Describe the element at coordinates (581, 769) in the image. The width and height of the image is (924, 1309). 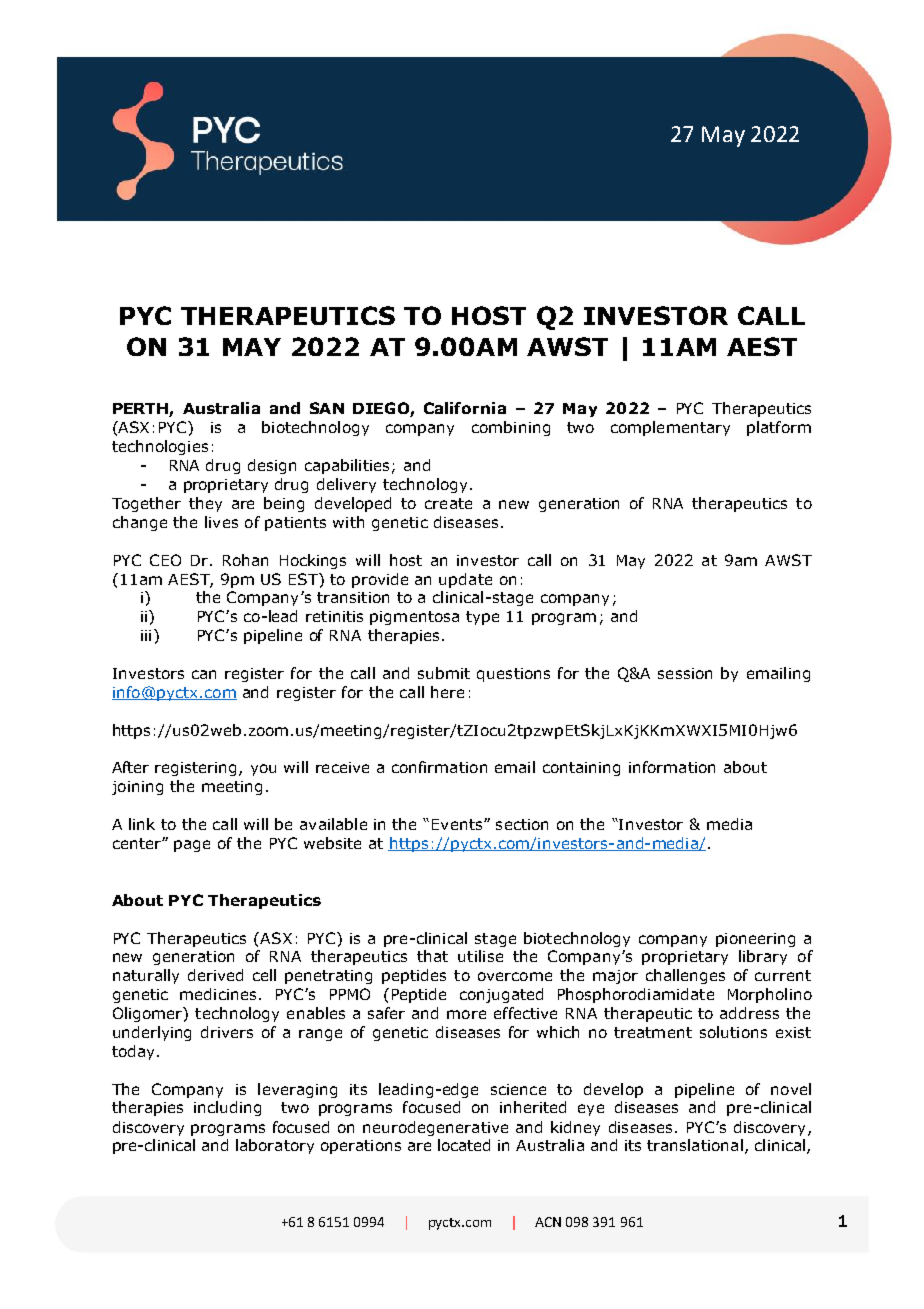
I see `containing` at that location.
